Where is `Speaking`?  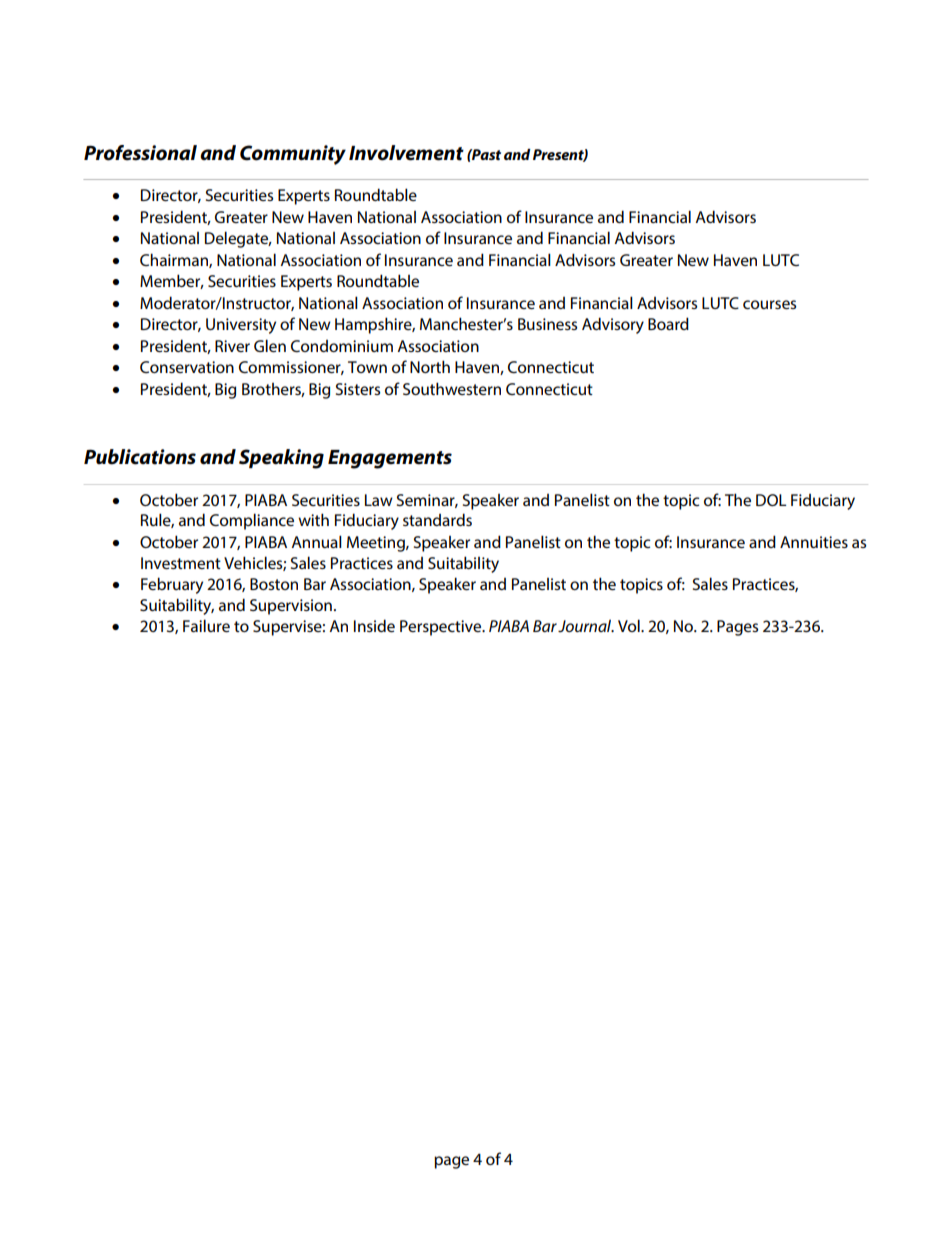
Speaking is located at coordinates (281, 459).
